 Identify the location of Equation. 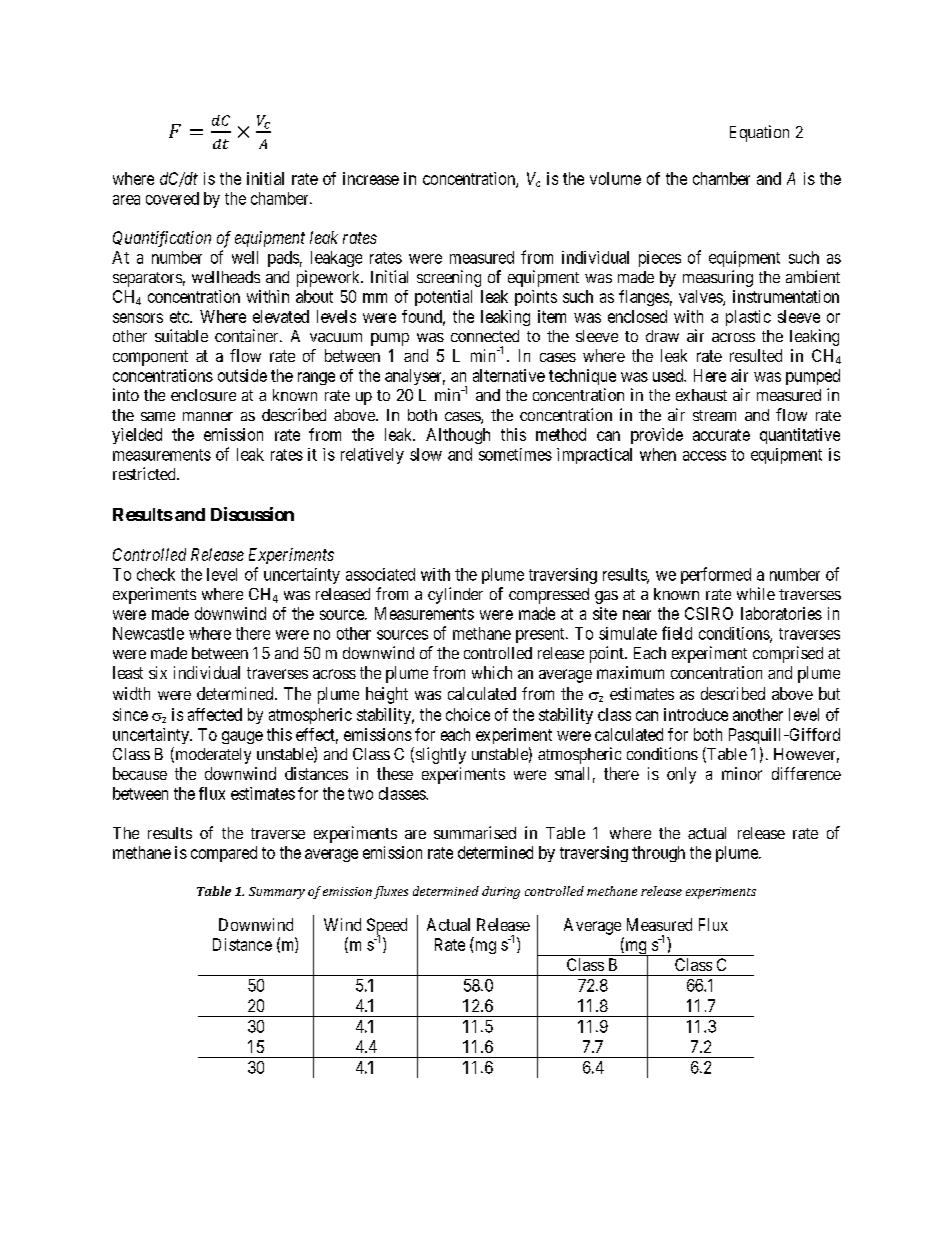
(759, 133).
